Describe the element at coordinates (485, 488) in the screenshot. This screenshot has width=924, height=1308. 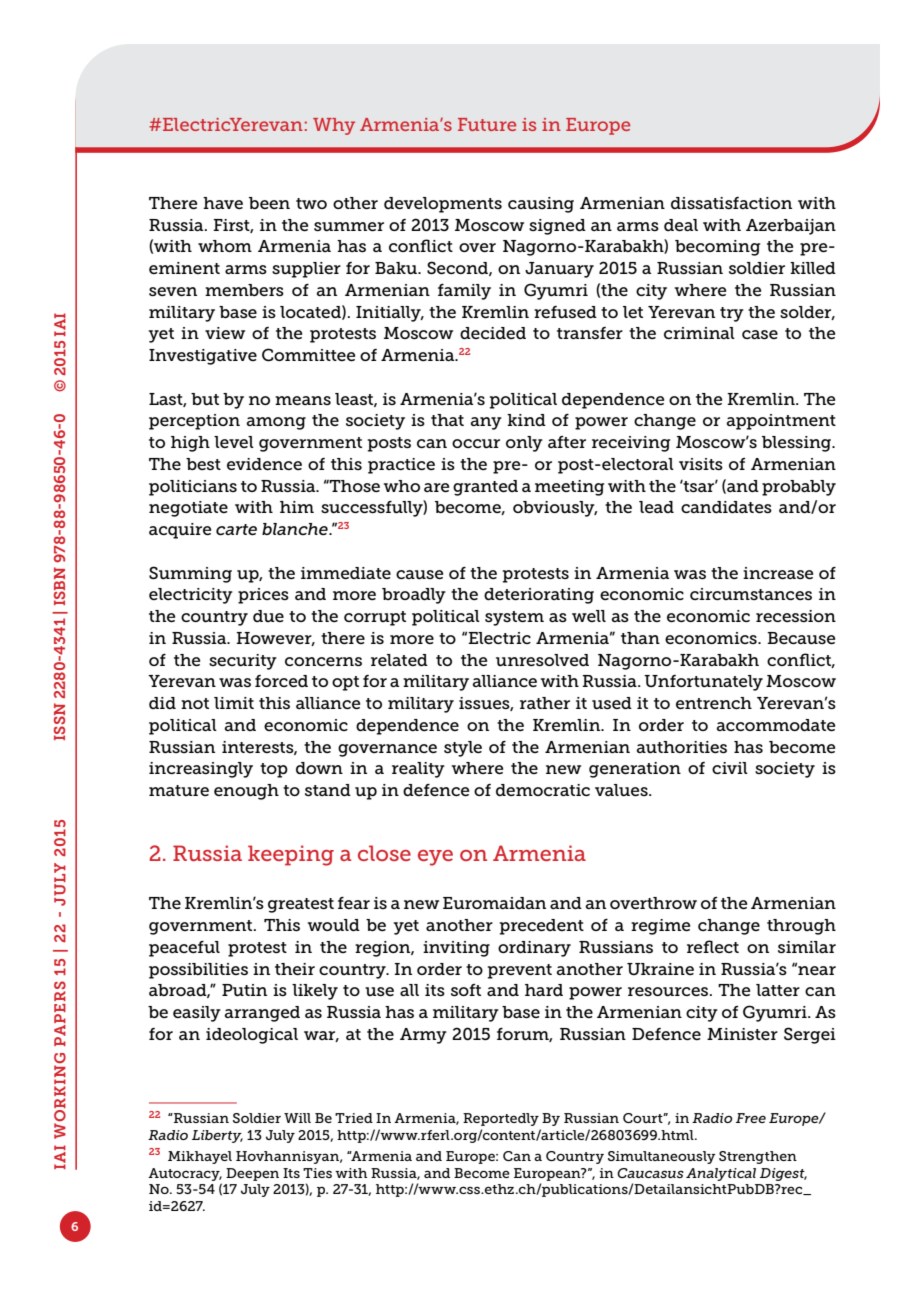
I see `granted` at that location.
